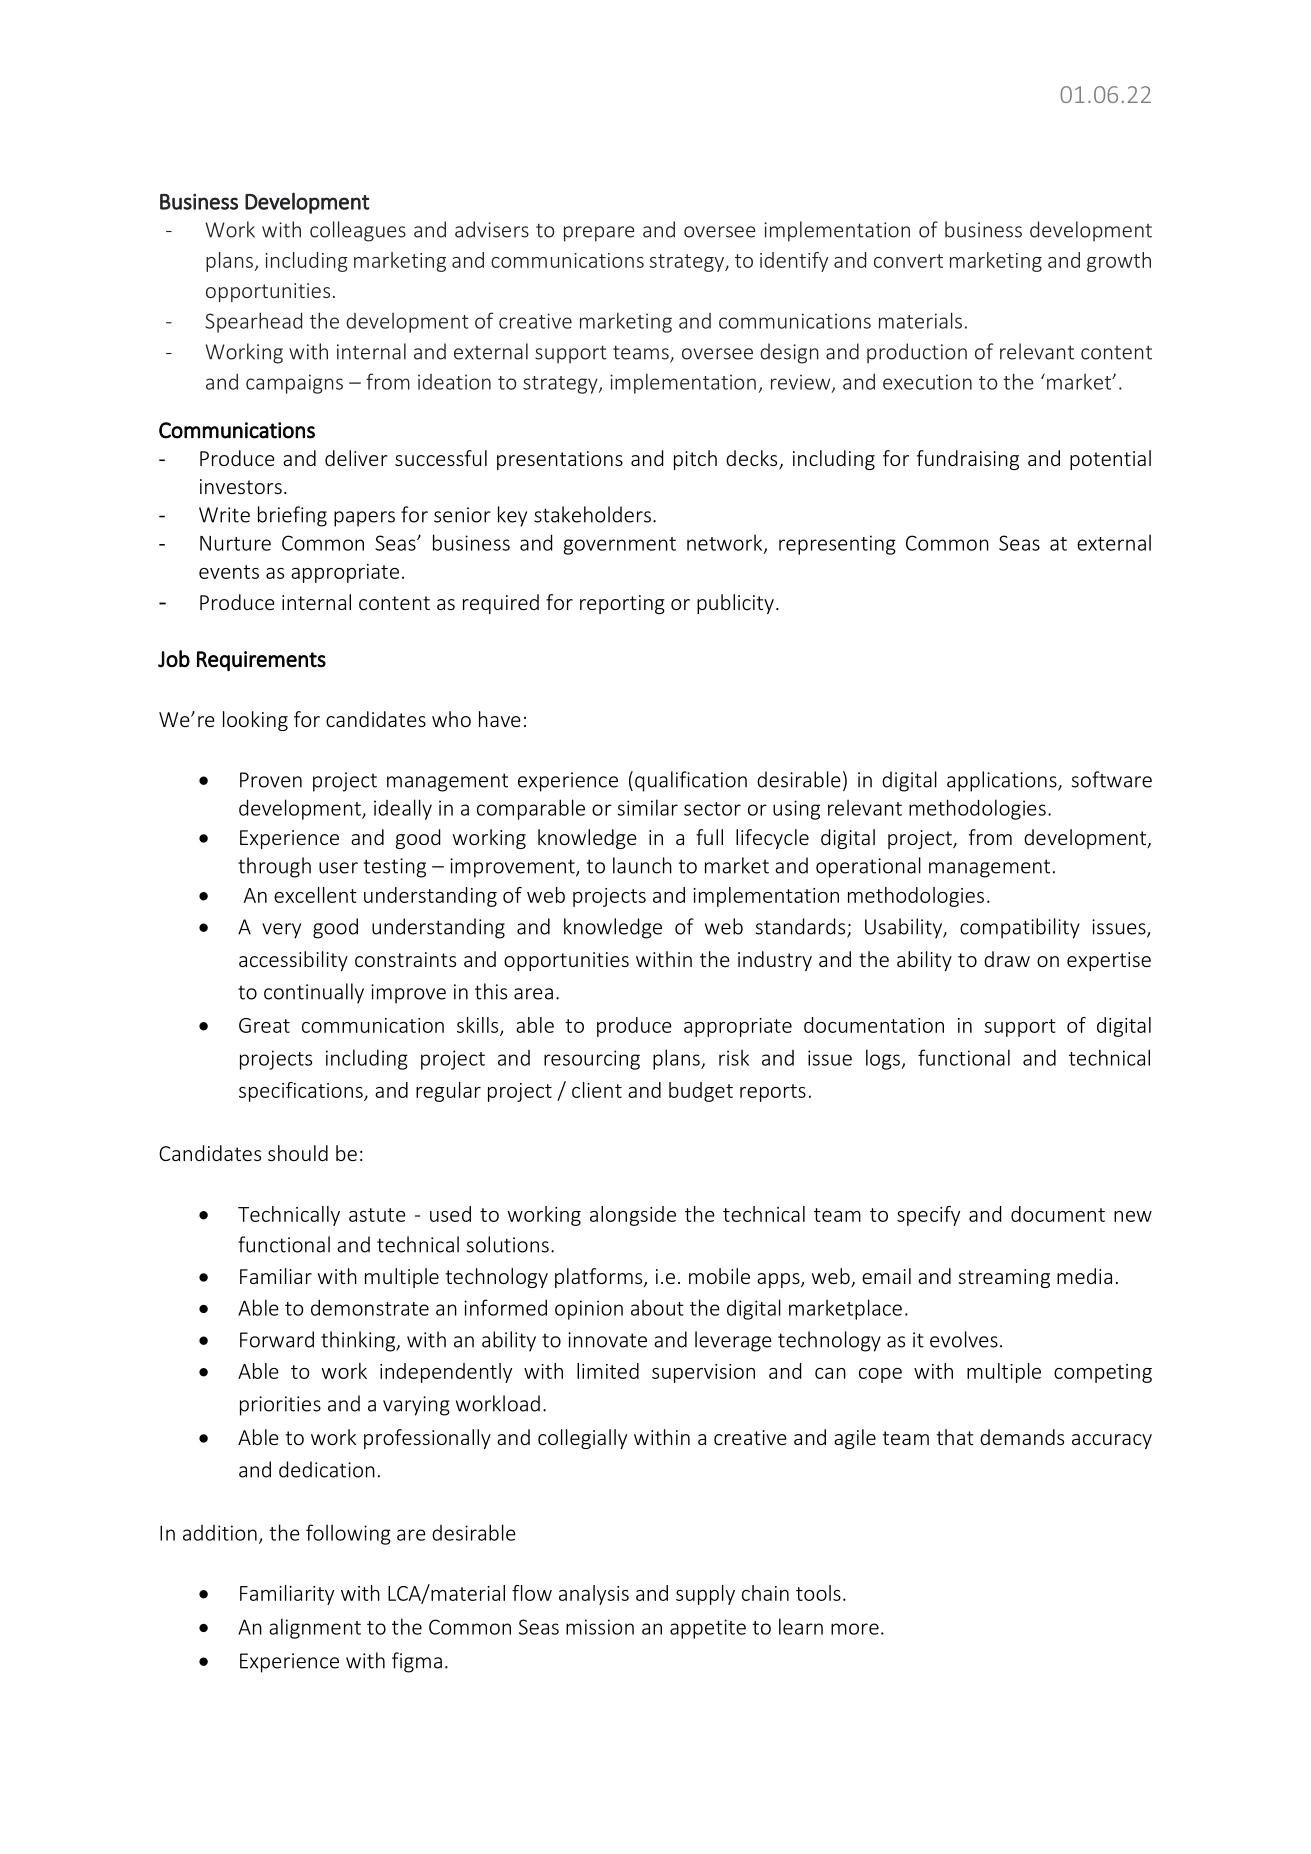 Image resolution: width=1311 pixels, height=1854 pixels. Describe the element at coordinates (253, 322) in the screenshot. I see `Spearhead` at that location.
